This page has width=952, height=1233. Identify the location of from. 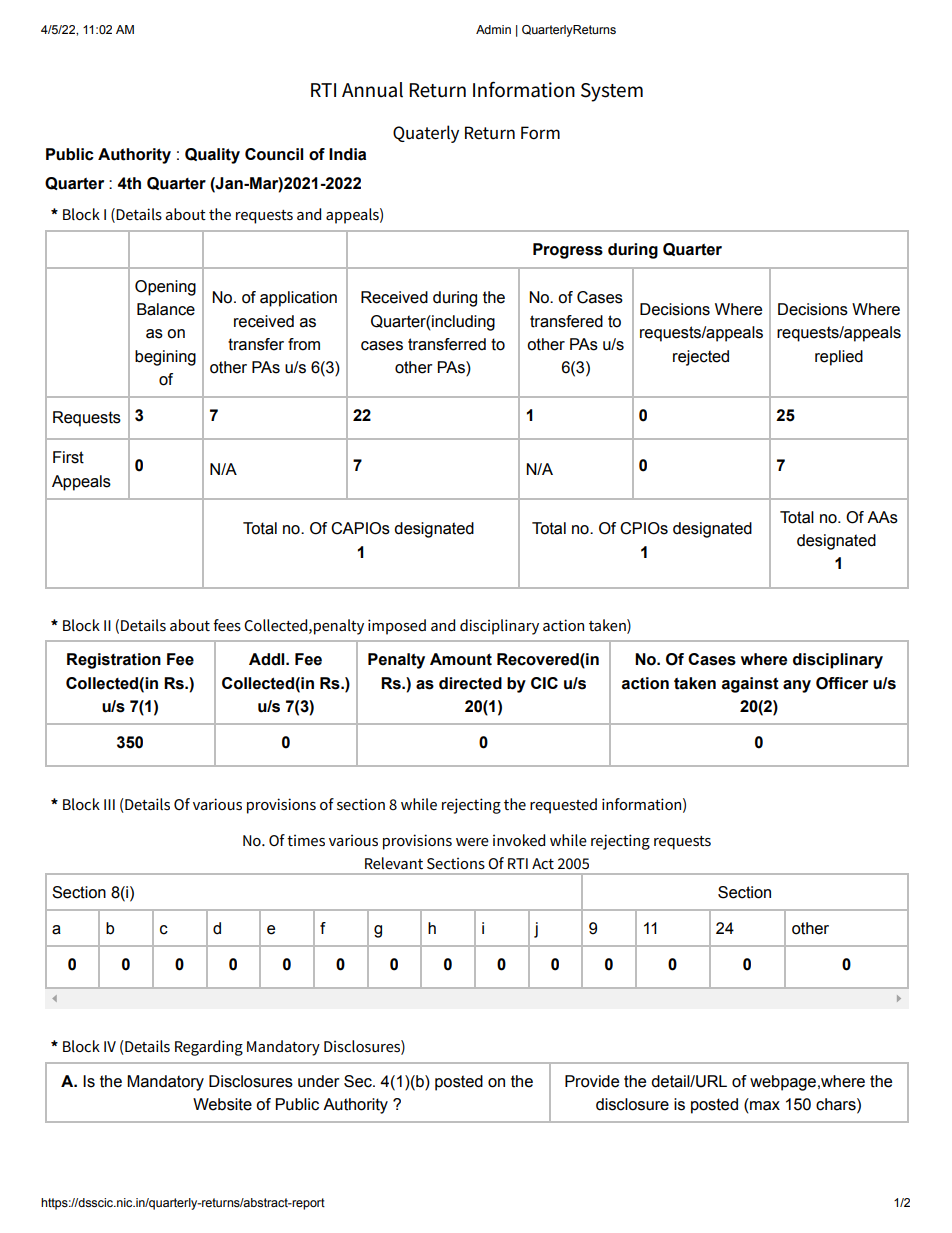
(304, 344).
